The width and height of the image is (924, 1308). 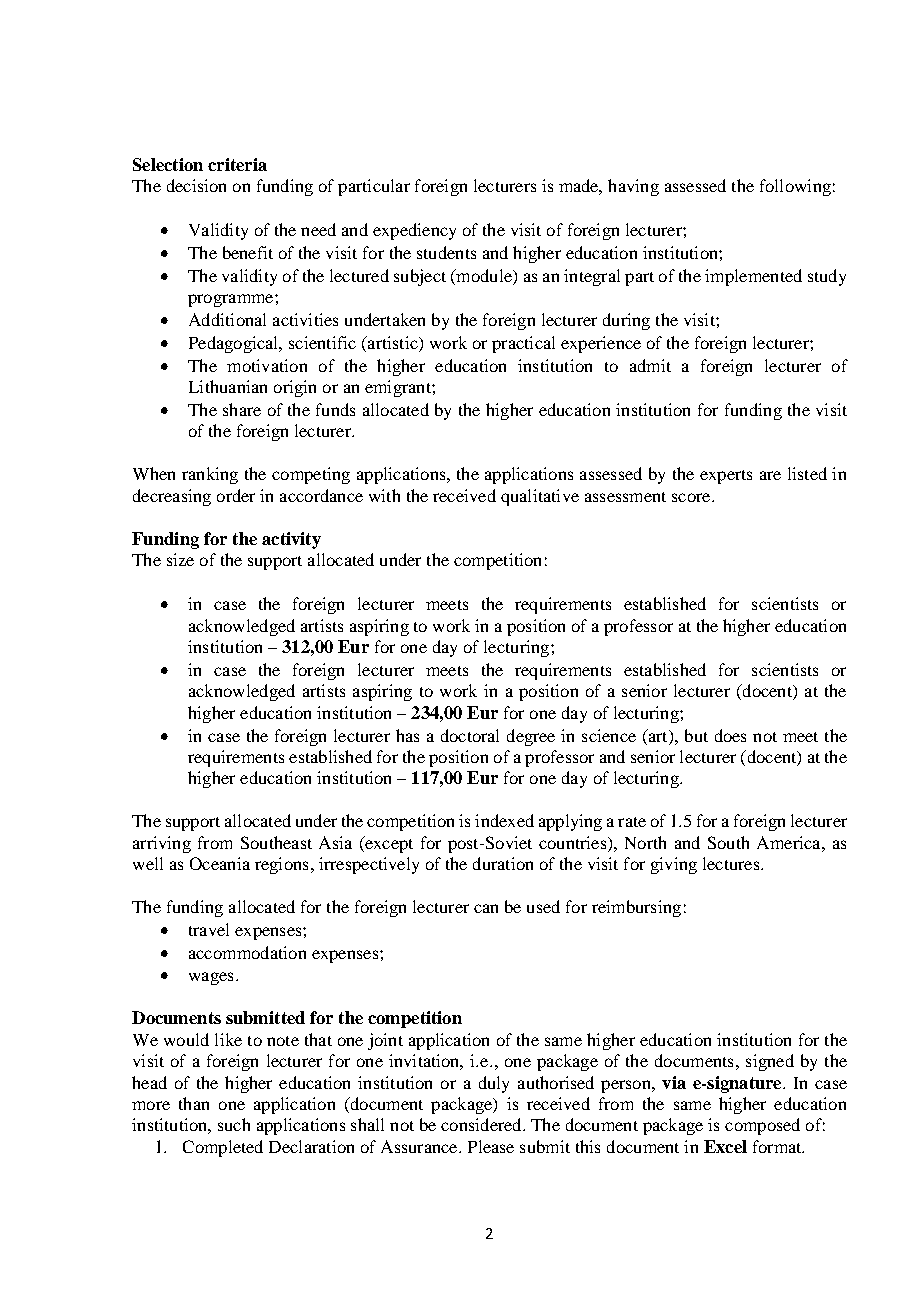 I want to click on considered, so click(x=482, y=1124).
